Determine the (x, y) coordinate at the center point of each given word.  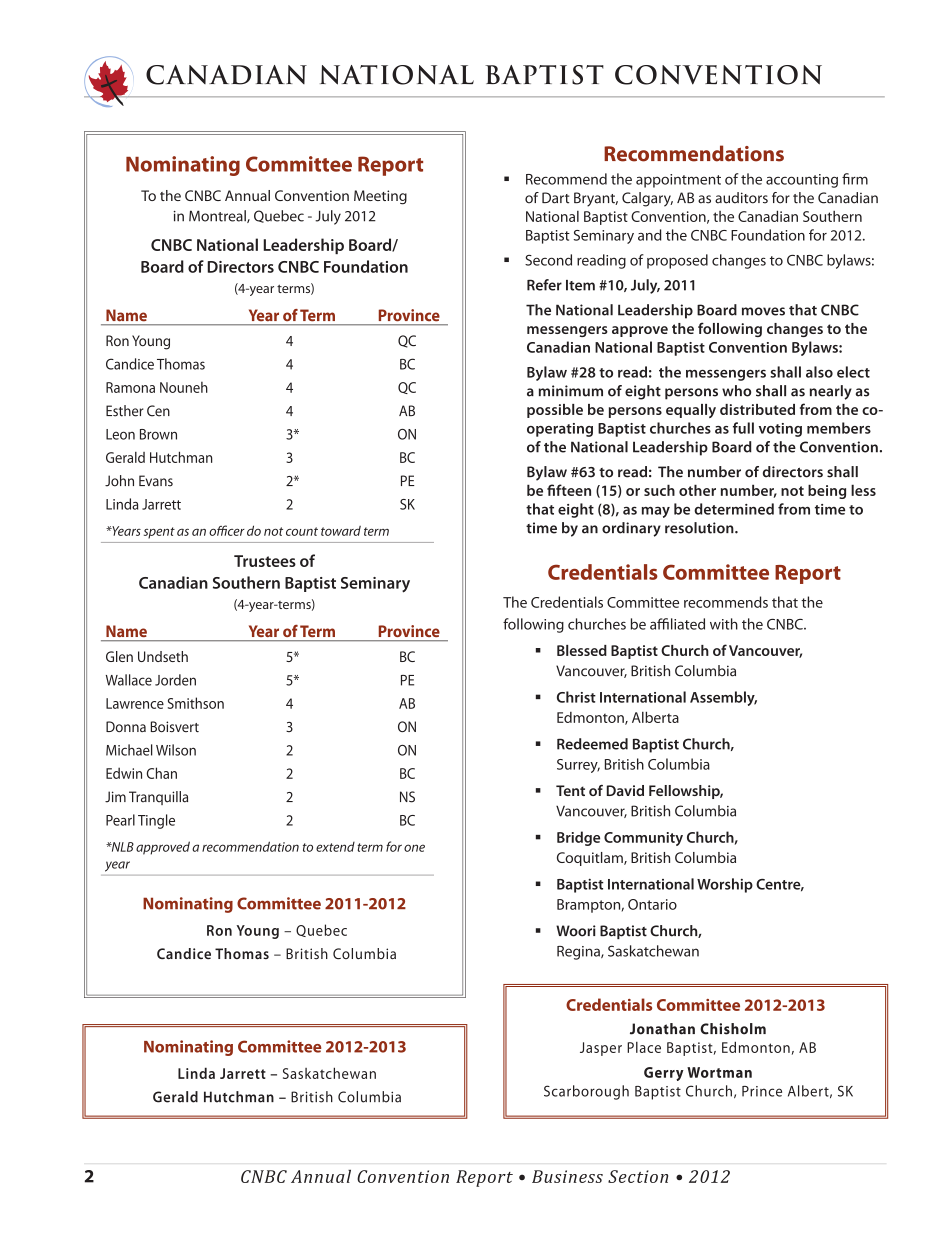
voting (780, 430)
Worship (725, 885)
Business (567, 1176)
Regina (579, 953)
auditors (741, 198)
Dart (555, 198)
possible (555, 411)
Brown (158, 434)
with (724, 624)
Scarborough (586, 1092)
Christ (576, 697)
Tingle (156, 821)
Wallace (129, 680)
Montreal (218, 216)
